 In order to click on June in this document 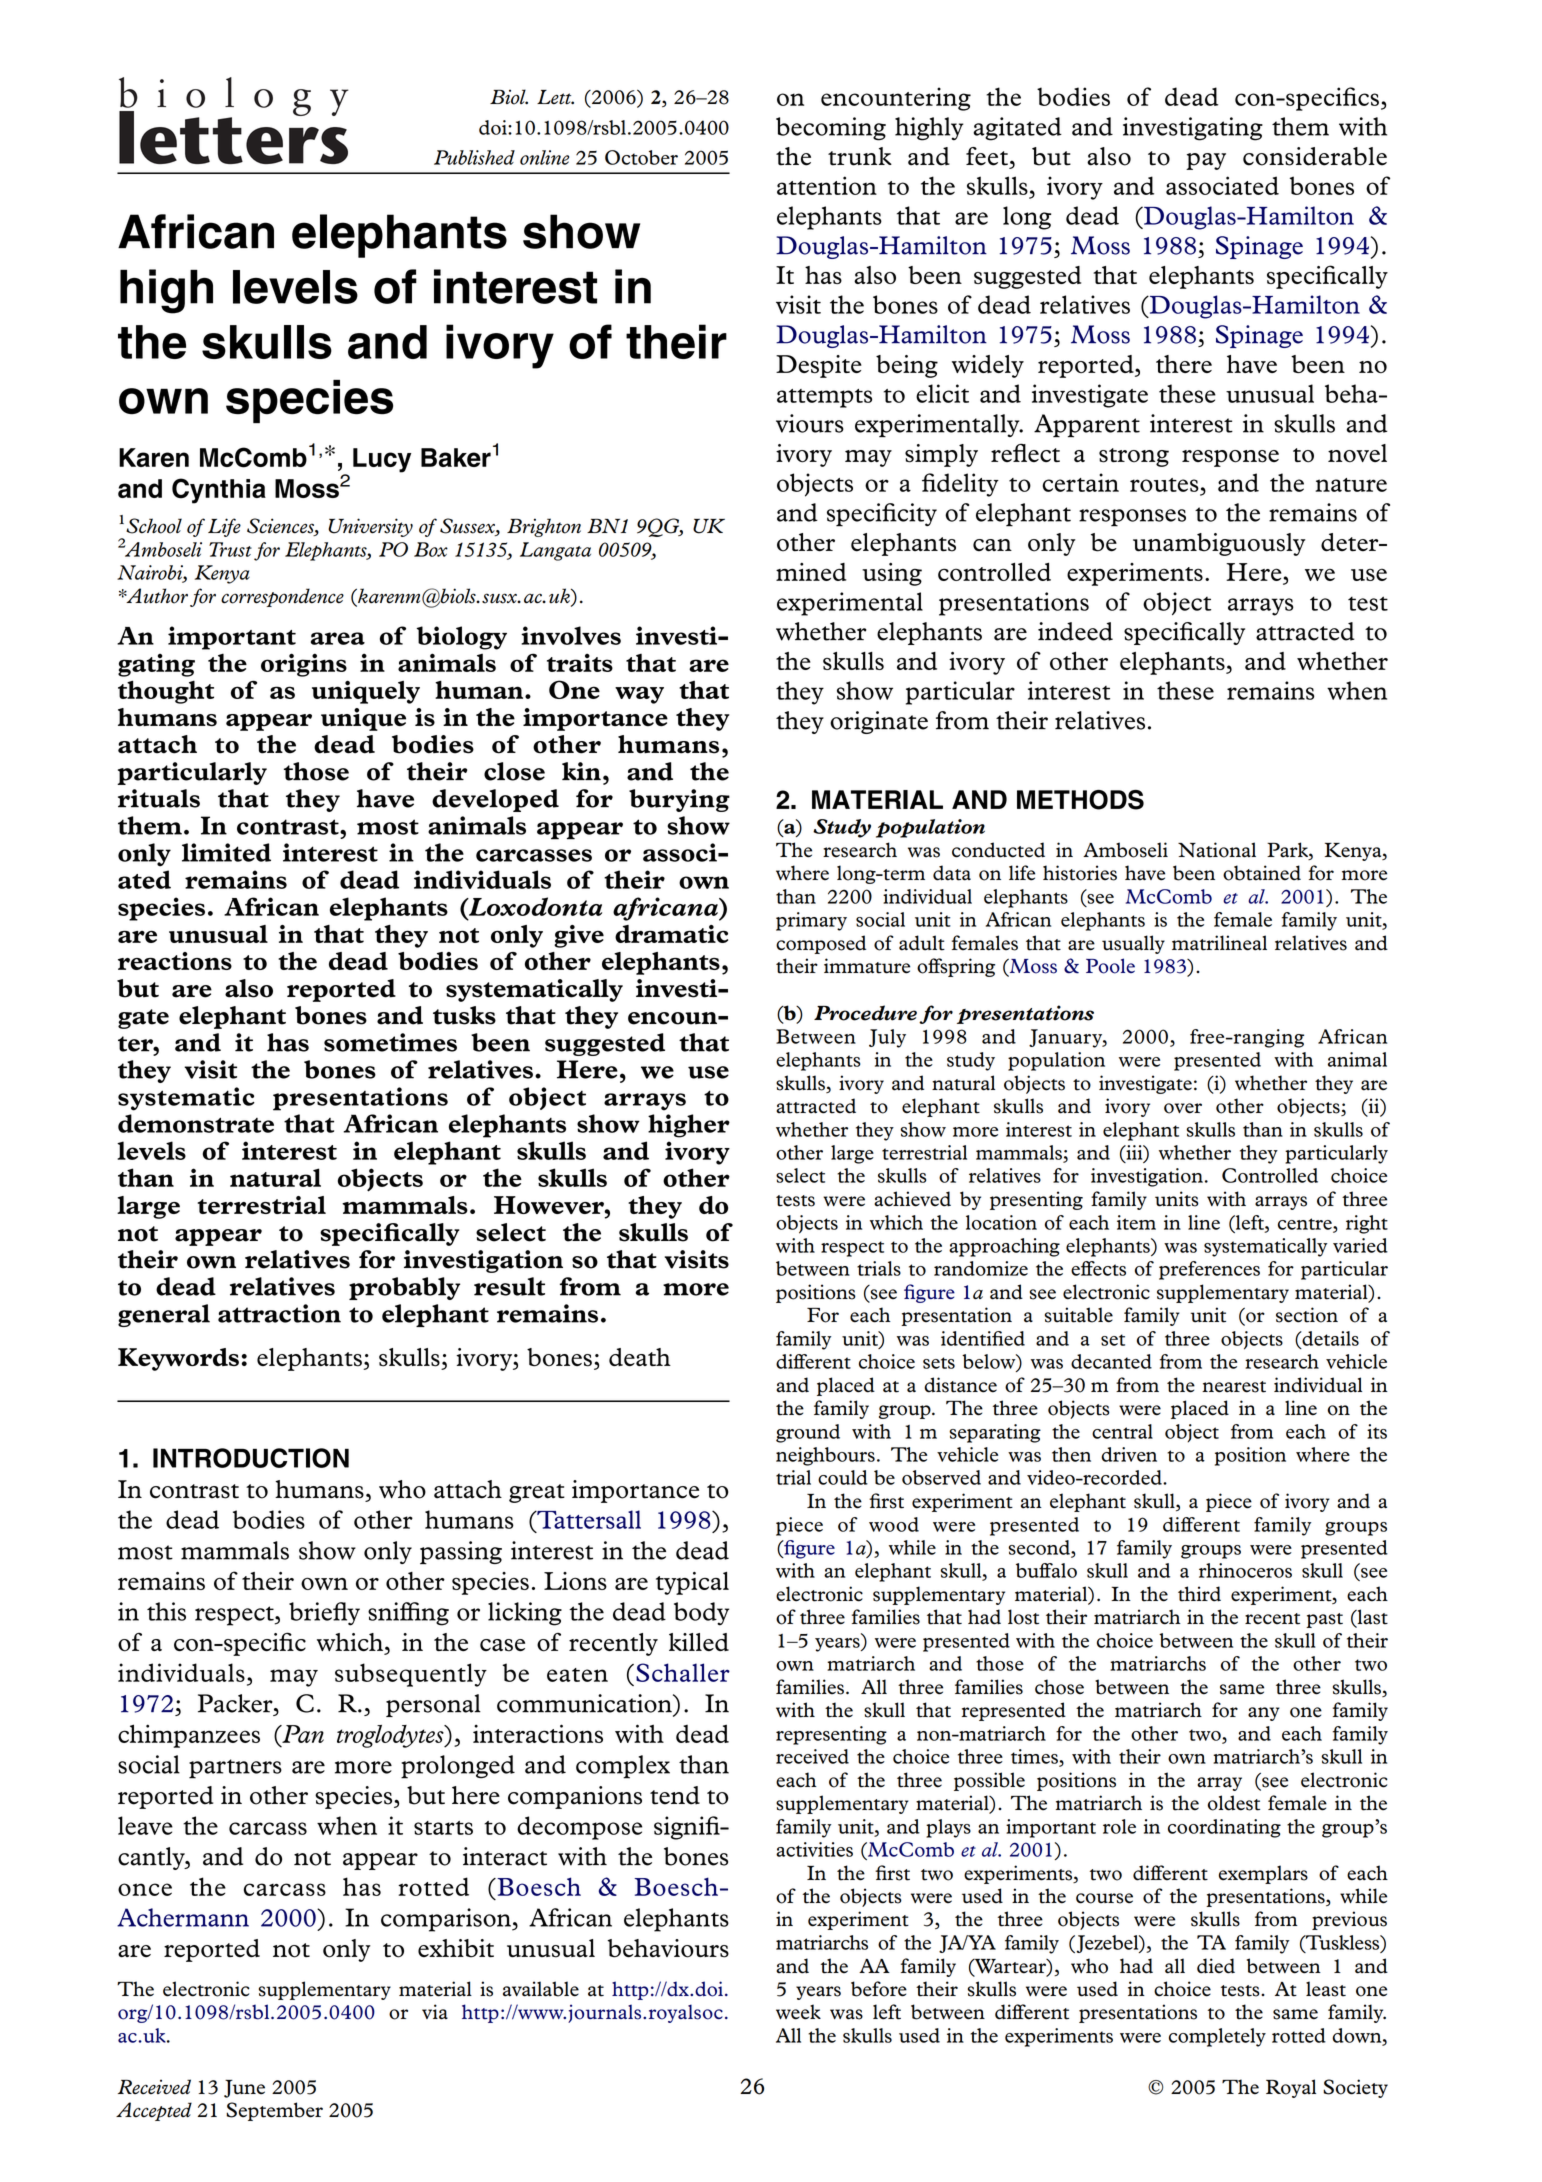, I will do `click(244, 2089)`.
